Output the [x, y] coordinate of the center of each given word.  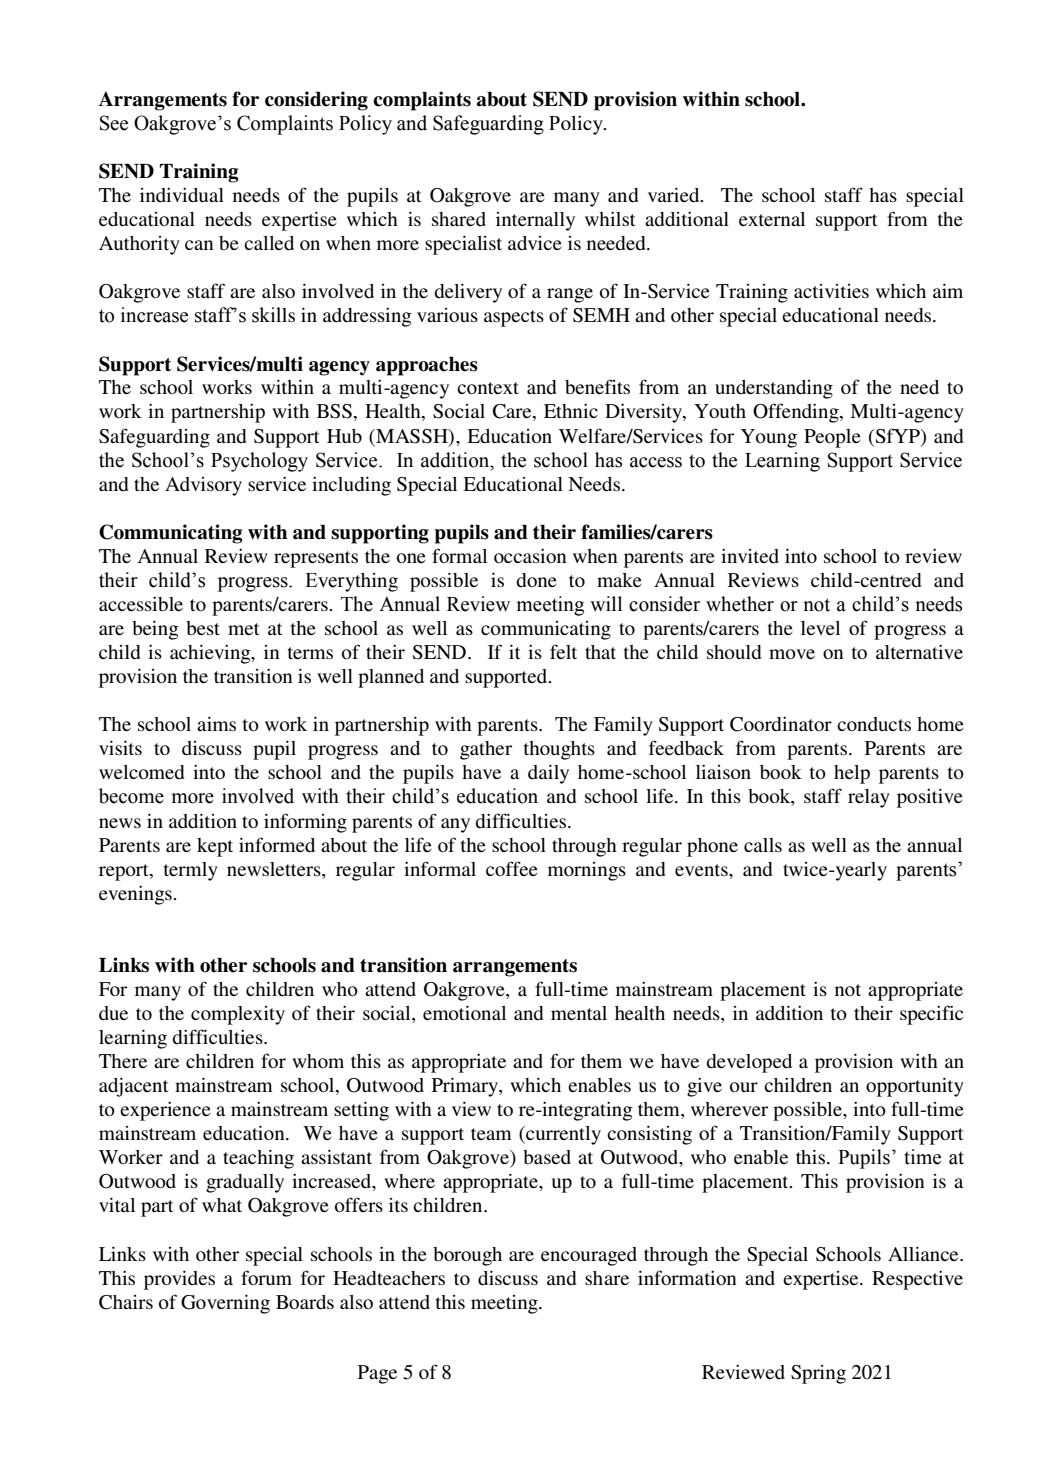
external [772, 219]
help [852, 774]
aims [216, 724]
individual [182, 195]
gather [486, 750]
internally [535, 221]
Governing [225, 1304]
